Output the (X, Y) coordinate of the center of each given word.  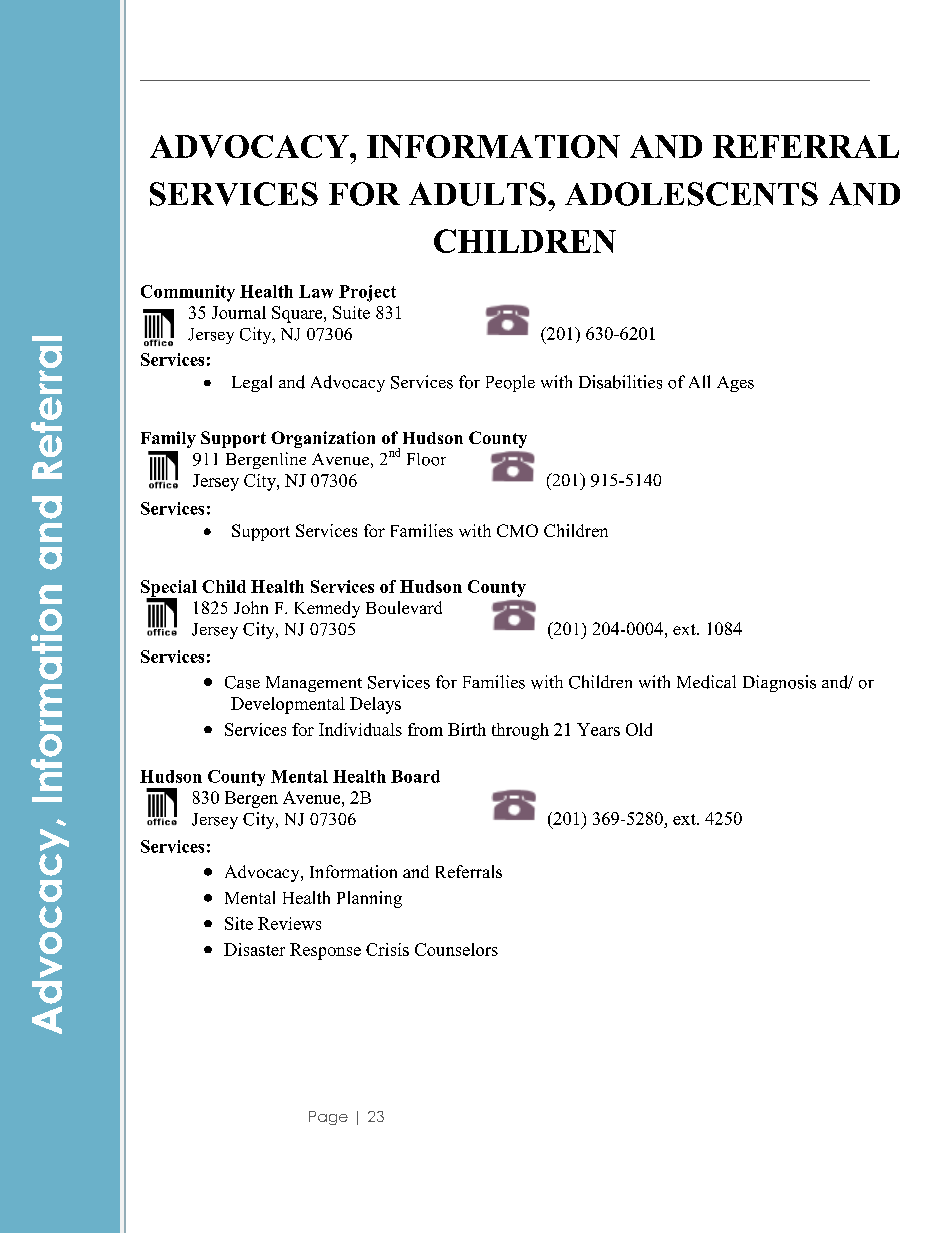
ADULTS (477, 194)
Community (188, 293)
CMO (517, 530)
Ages (735, 384)
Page (328, 1118)
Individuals (360, 729)
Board (415, 776)
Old (639, 729)
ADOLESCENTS (691, 194)
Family (168, 439)
